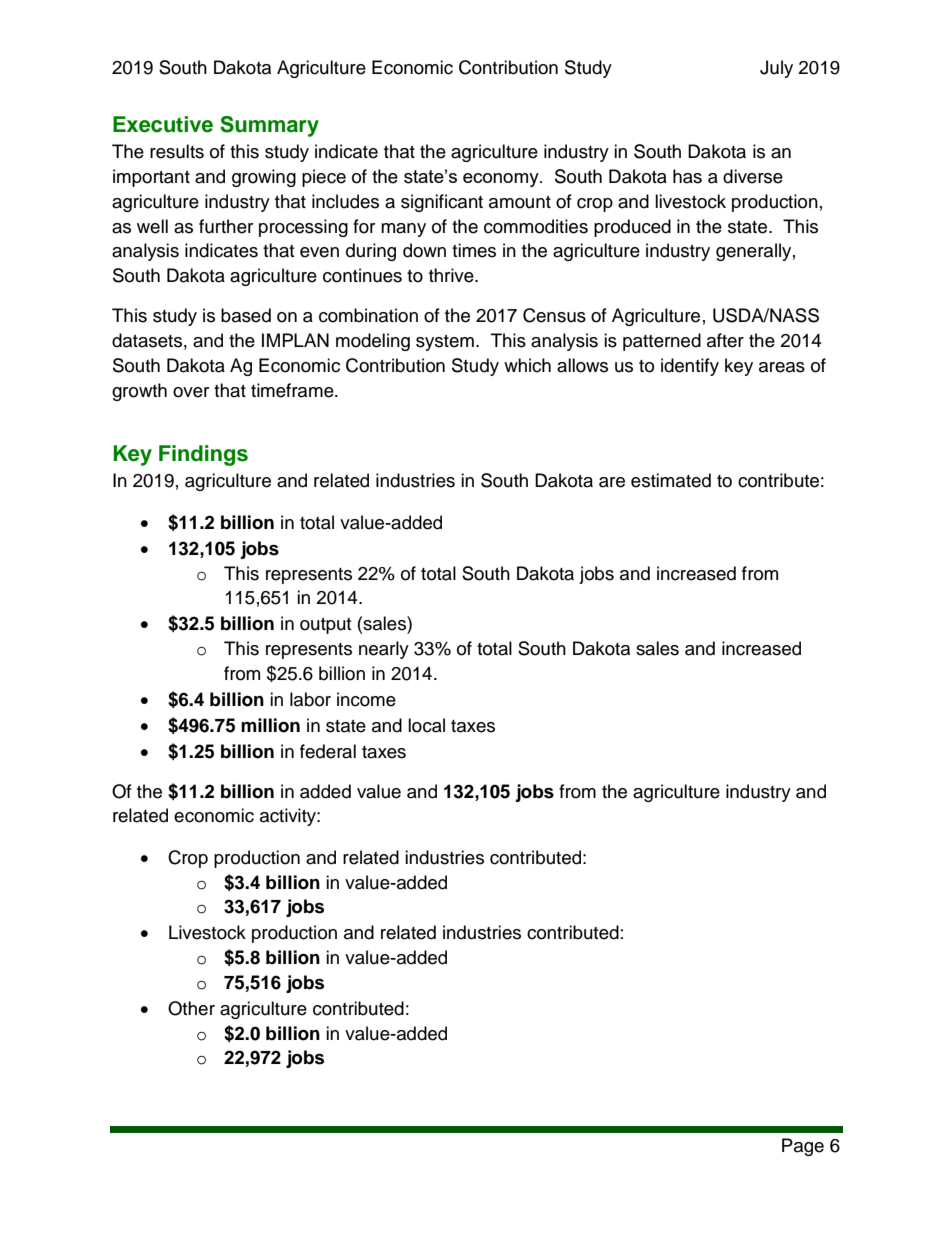  I want to click on Findings, so click(203, 455).
